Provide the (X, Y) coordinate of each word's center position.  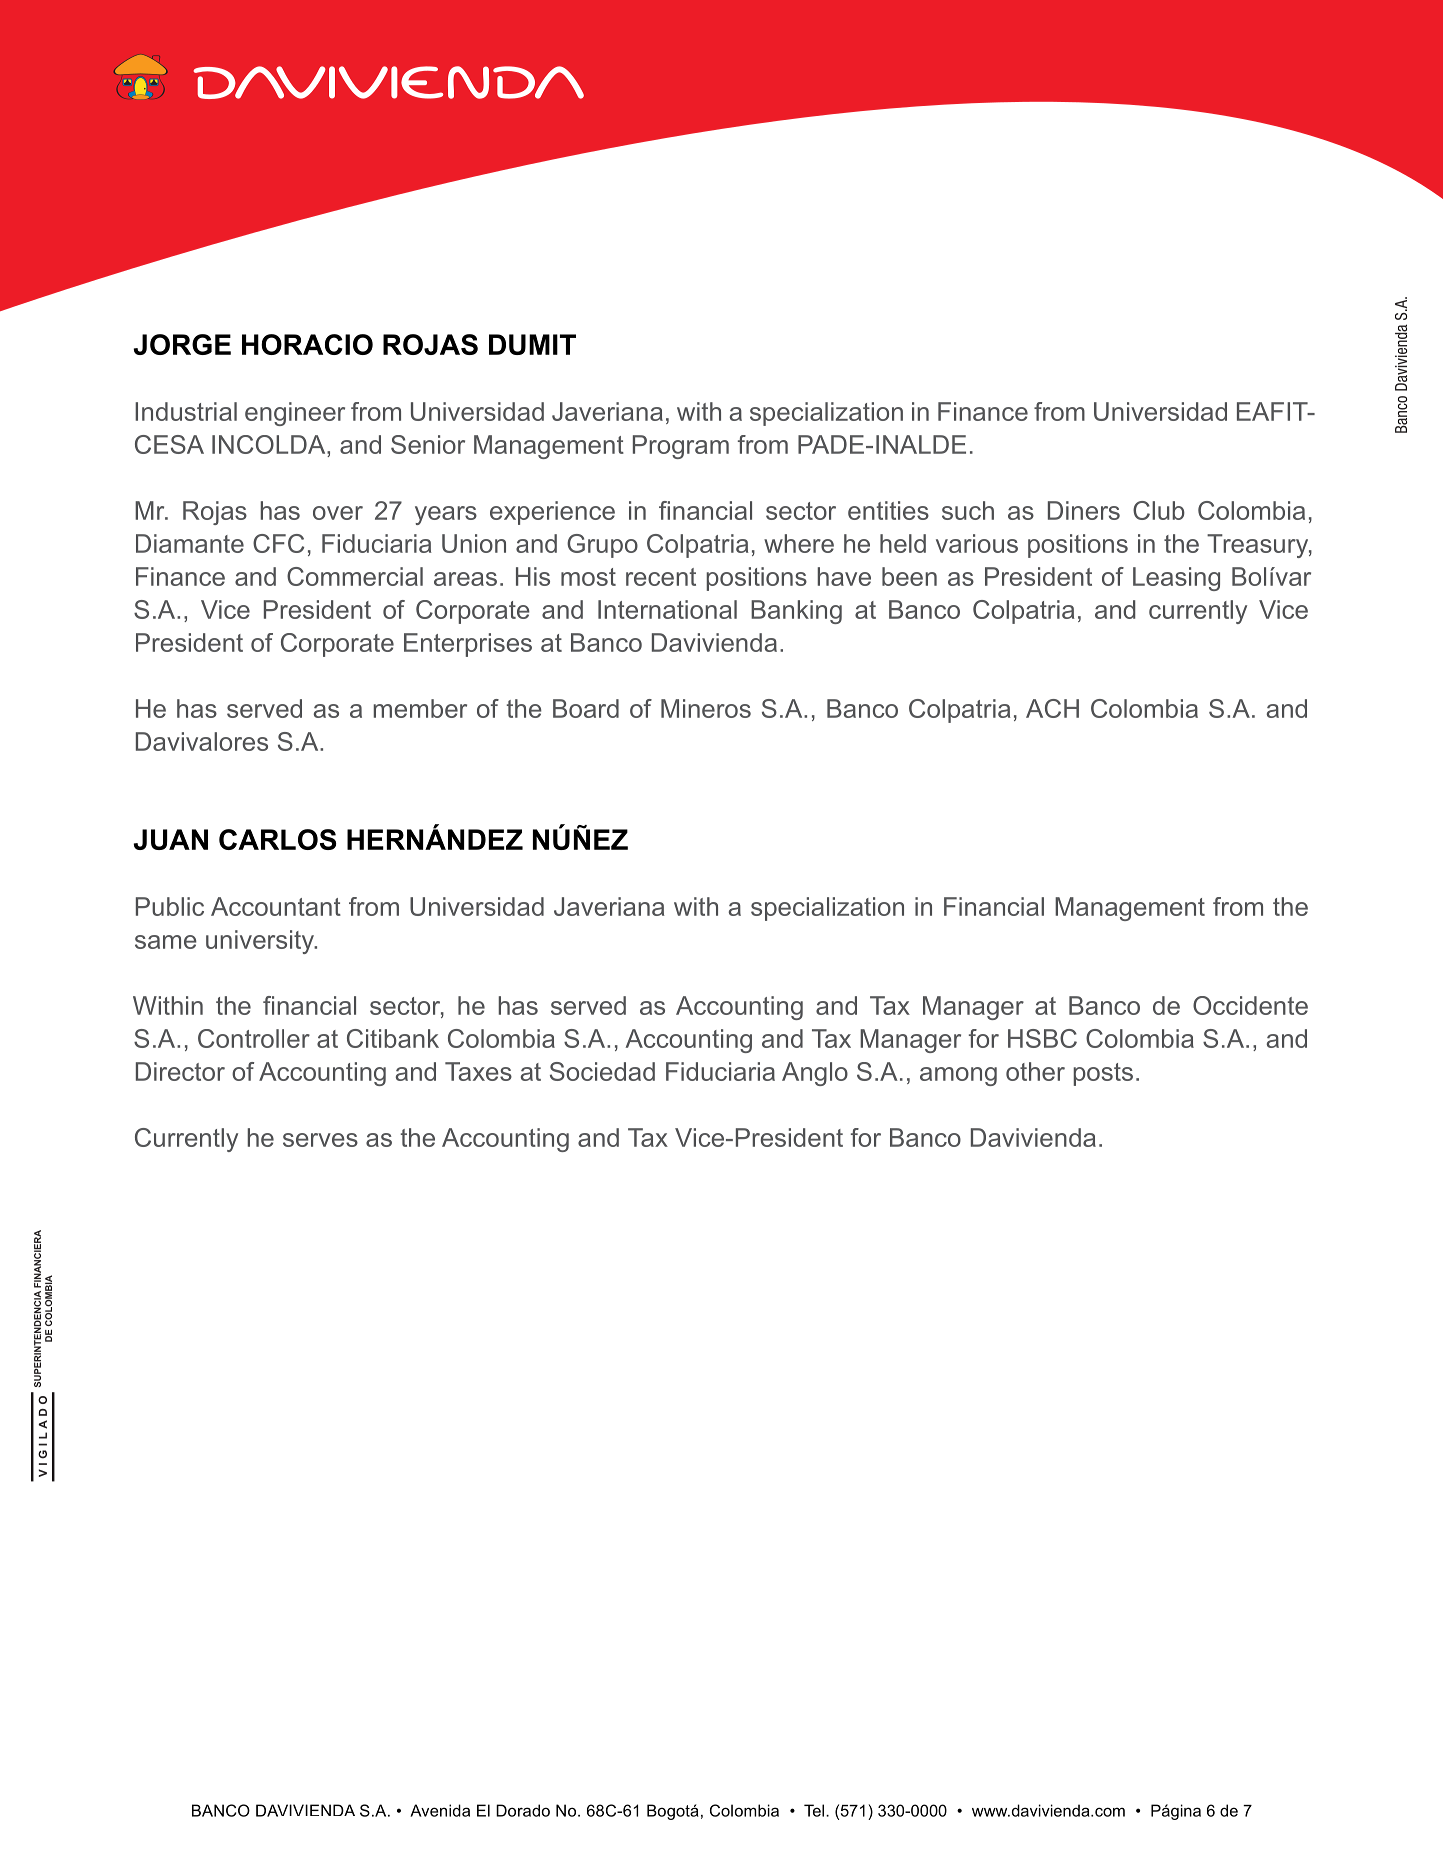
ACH (1052, 708)
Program (681, 447)
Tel (815, 1810)
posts (1103, 1074)
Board (586, 708)
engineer (295, 414)
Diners (1084, 510)
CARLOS (277, 839)
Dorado (523, 1810)
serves (320, 1140)
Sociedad (602, 1071)
